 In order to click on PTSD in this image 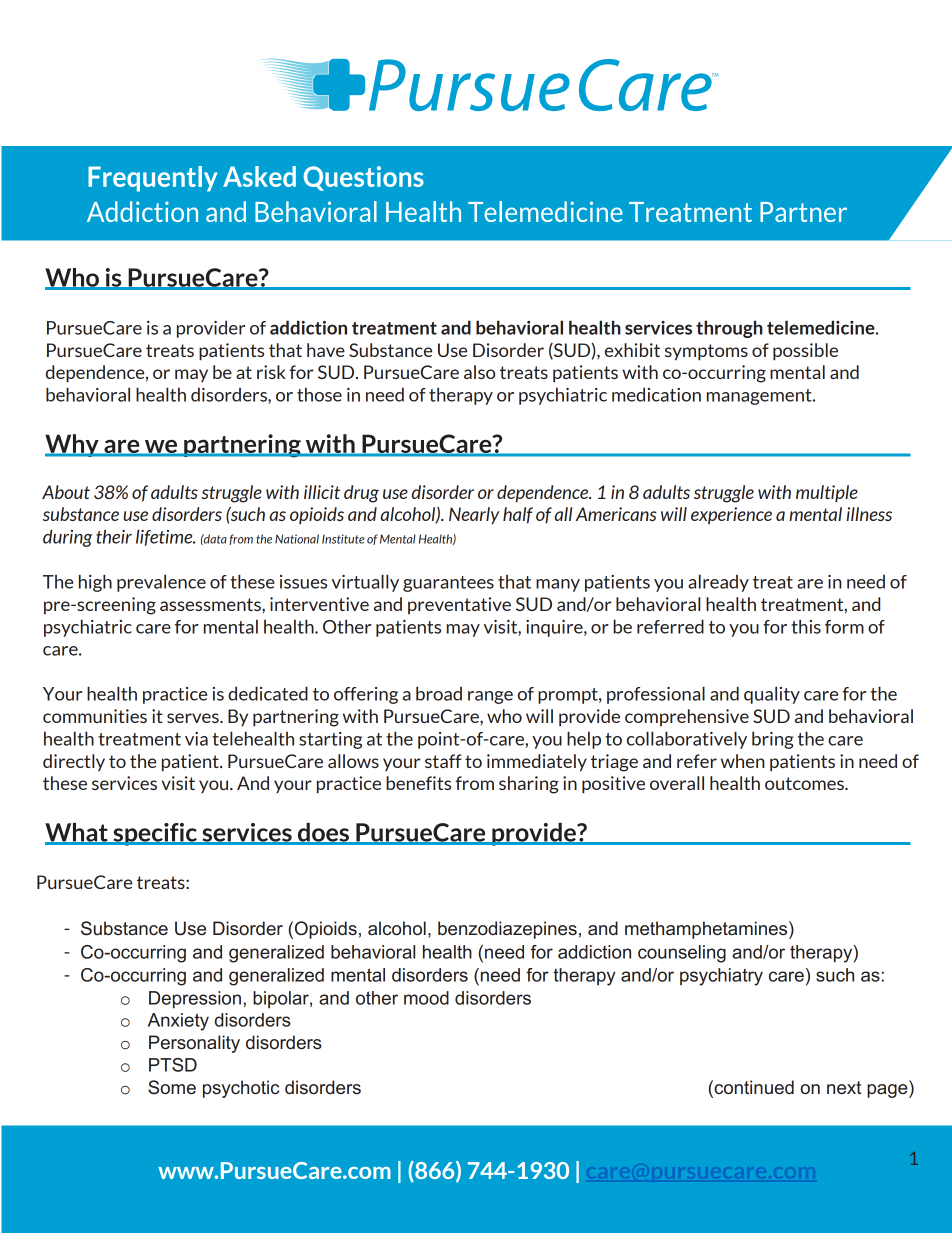, I will do `click(173, 1065)`.
